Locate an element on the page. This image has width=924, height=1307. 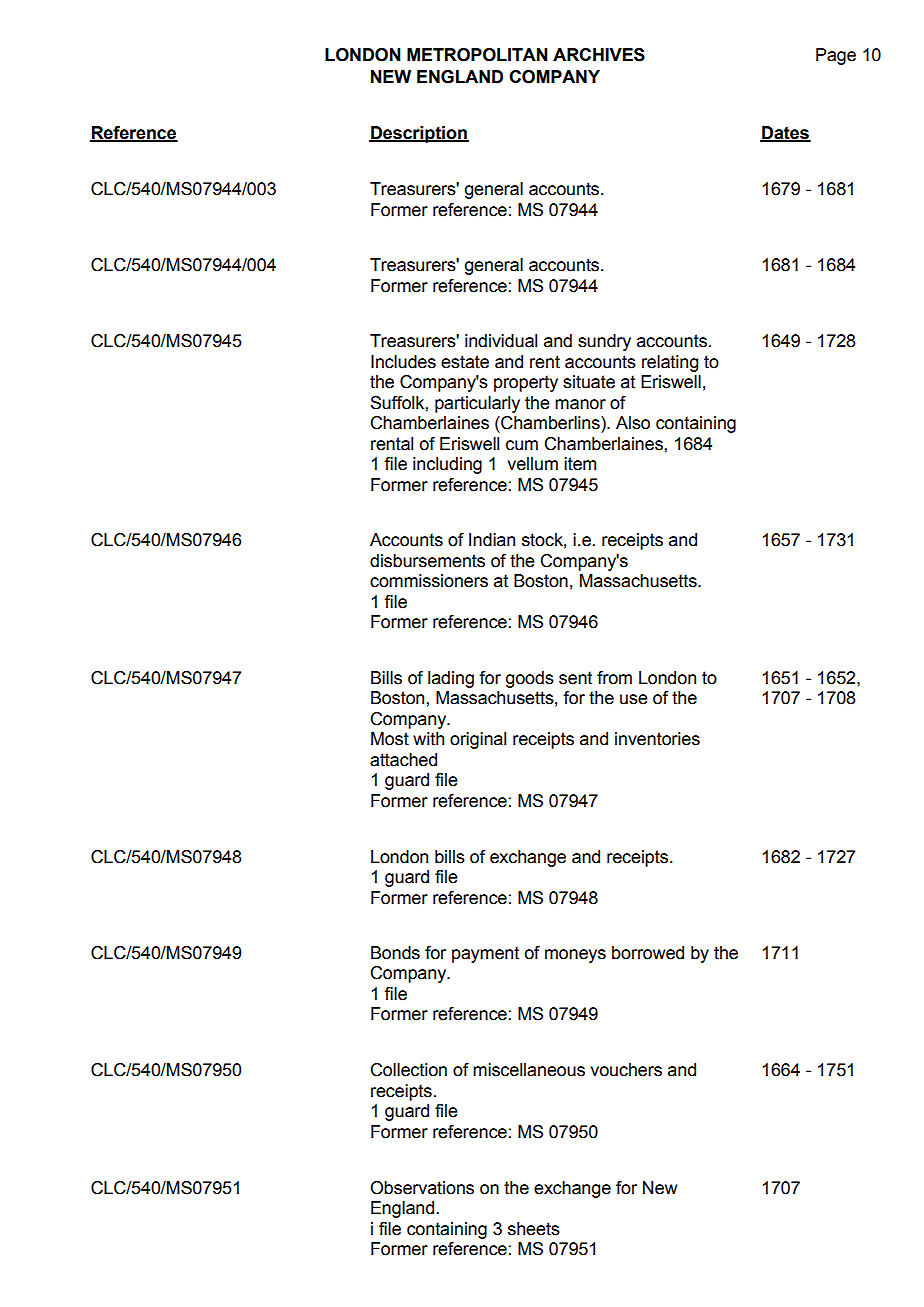
inventories is located at coordinates (657, 739).
